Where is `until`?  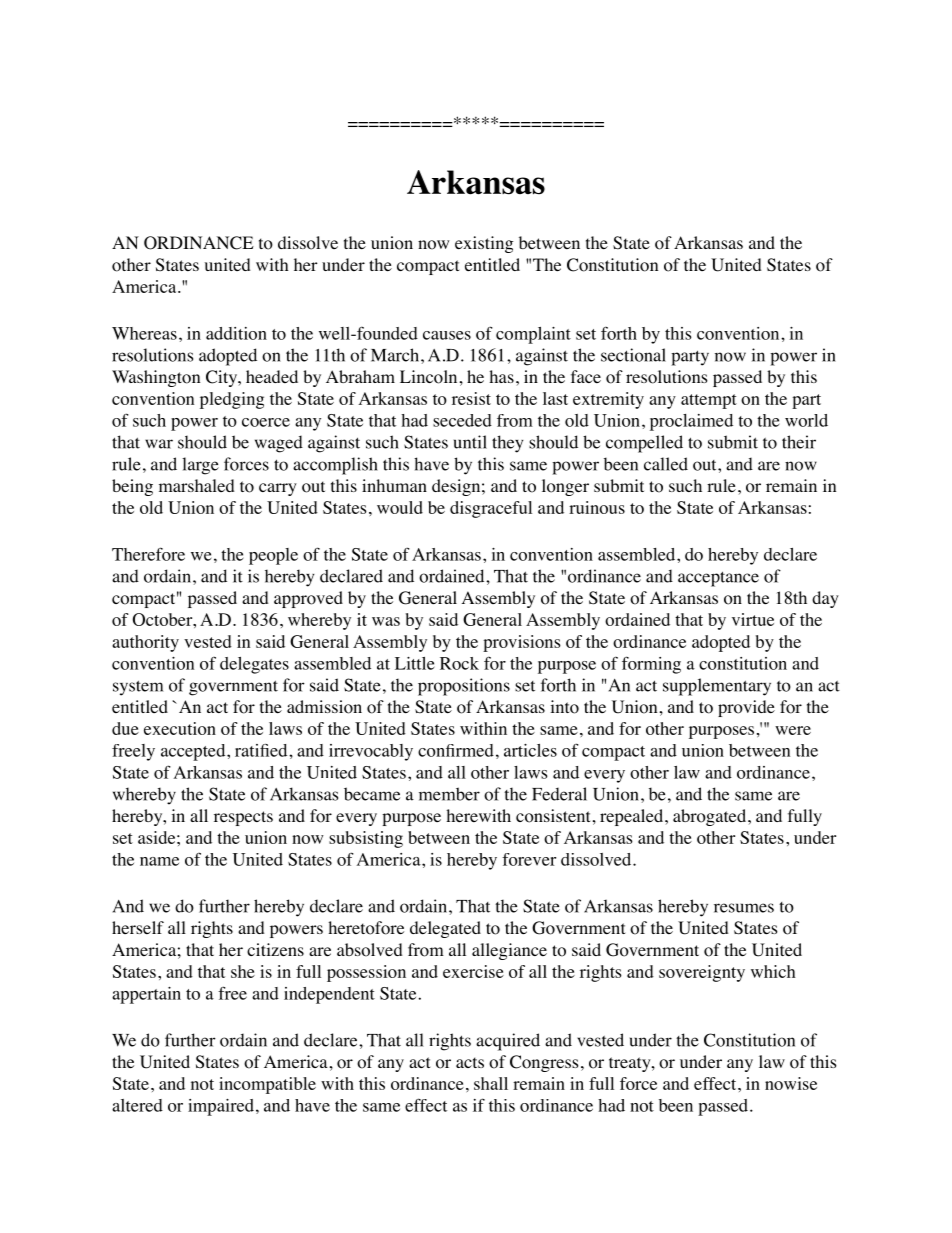
until is located at coordinates (470, 442).
